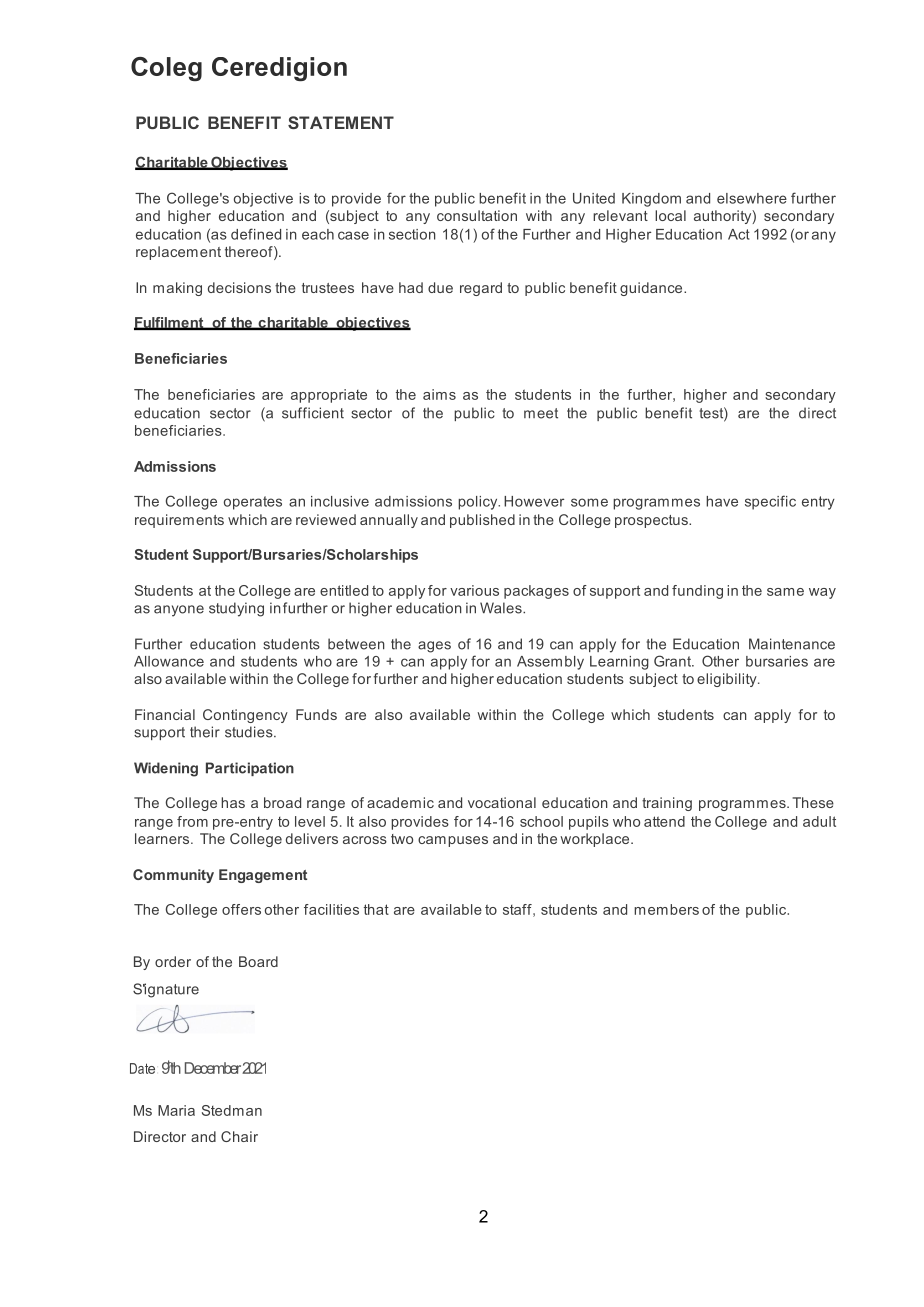 The height and width of the screenshot is (1307, 924). Describe the element at coordinates (232, 1110) in the screenshot. I see `Stedman` at that location.
